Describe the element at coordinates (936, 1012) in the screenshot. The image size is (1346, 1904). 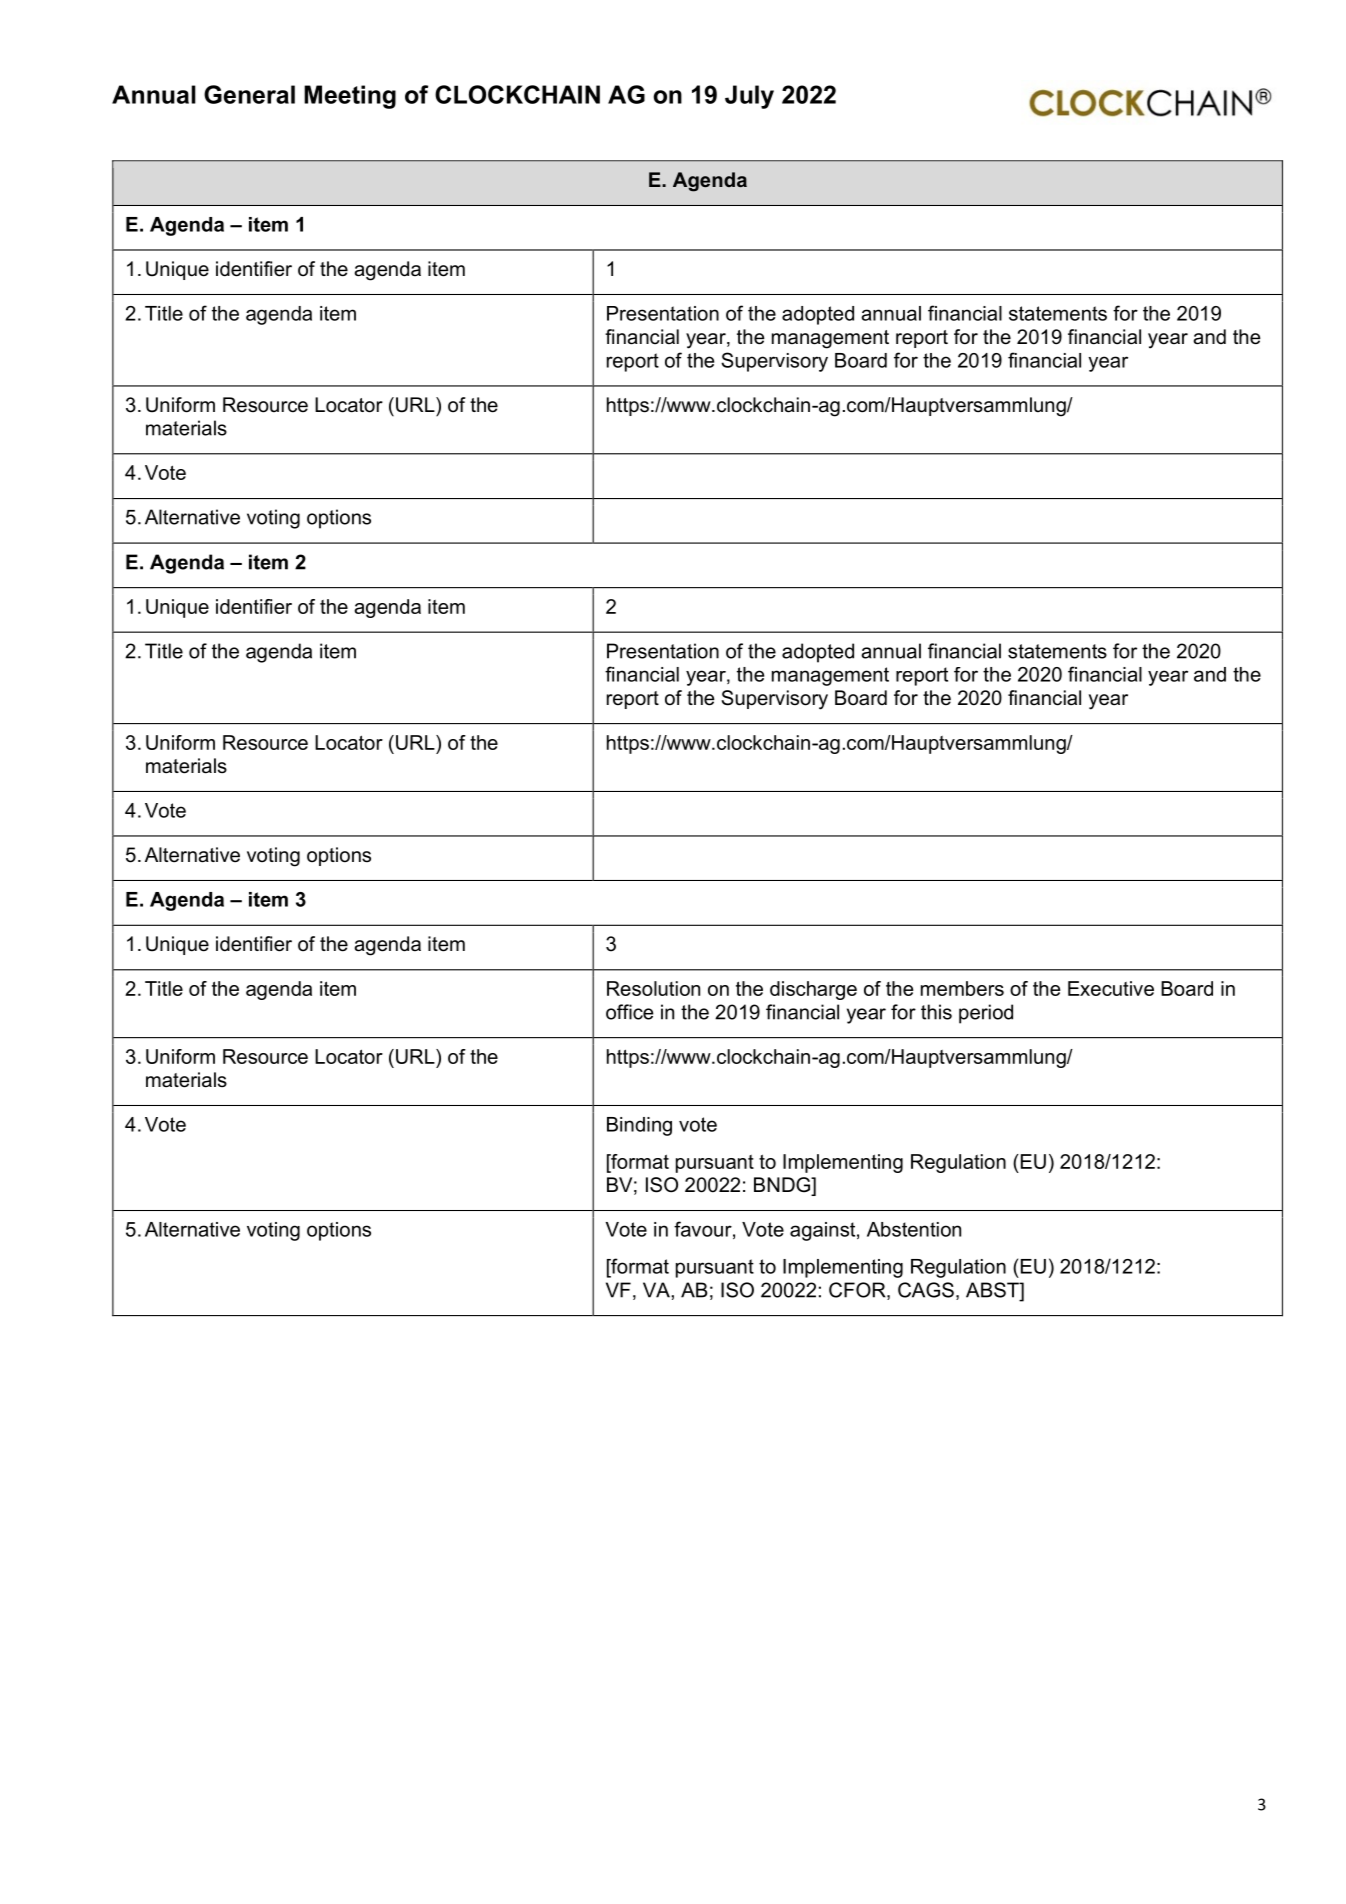
I see `this` at that location.
